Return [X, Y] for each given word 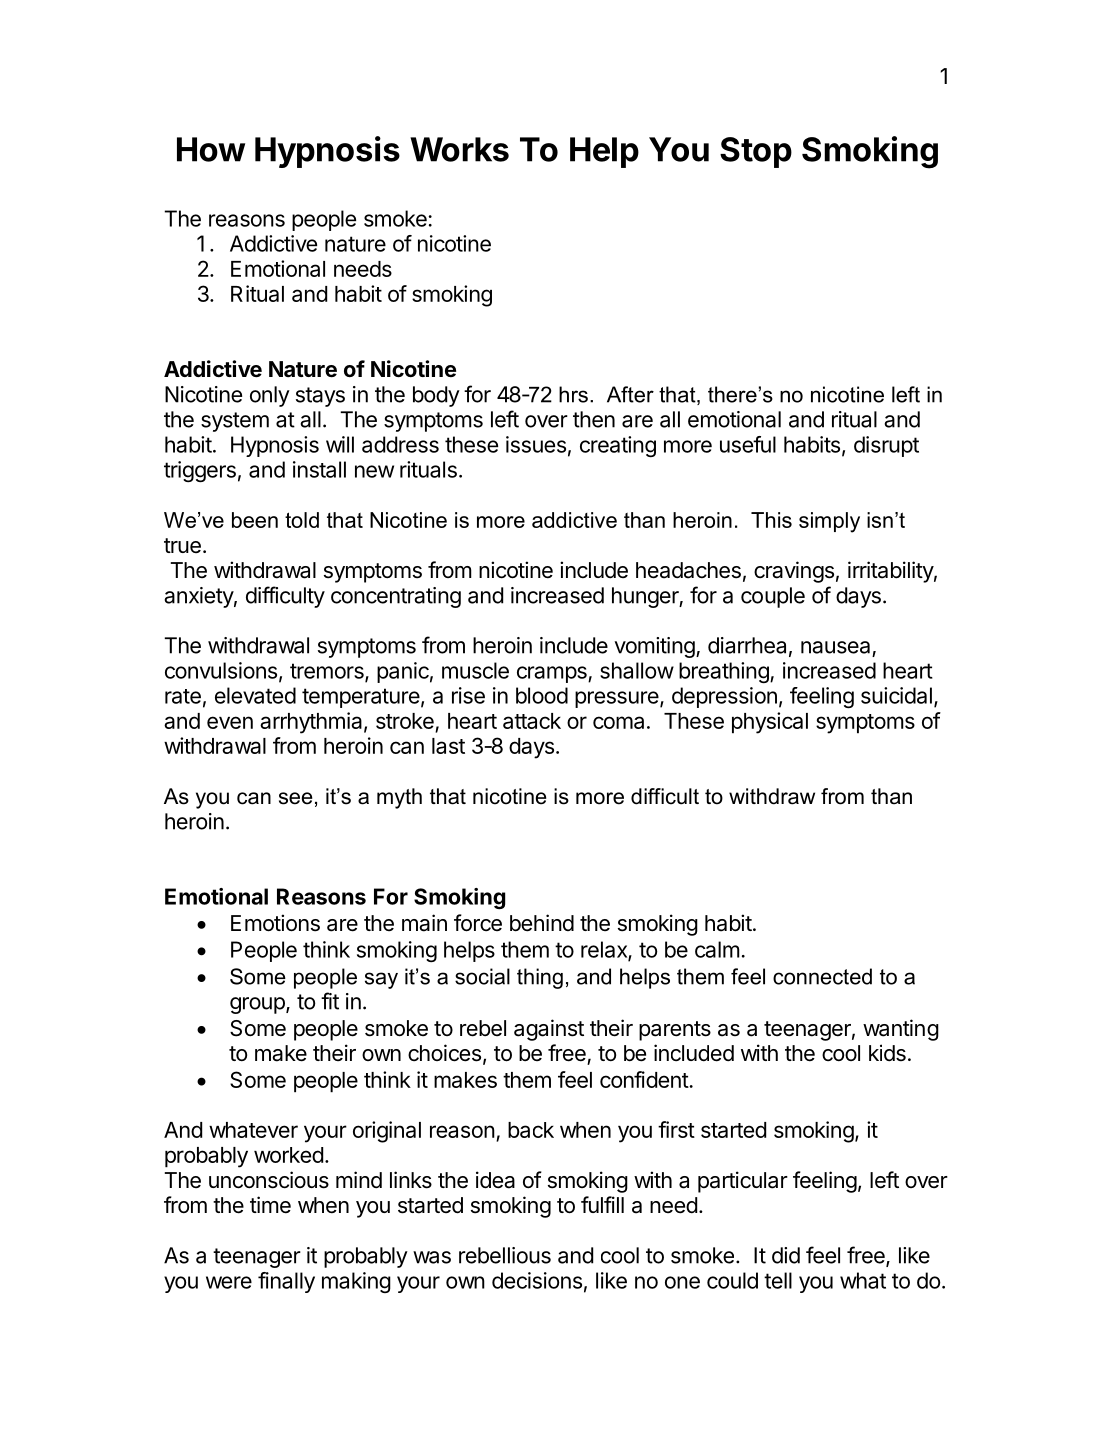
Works [459, 149]
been [255, 520]
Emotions [275, 923]
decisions [537, 1280]
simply [829, 522]
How [211, 149]
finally [286, 1282]
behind [542, 923]
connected [822, 976]
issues [536, 444]
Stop [756, 152]
